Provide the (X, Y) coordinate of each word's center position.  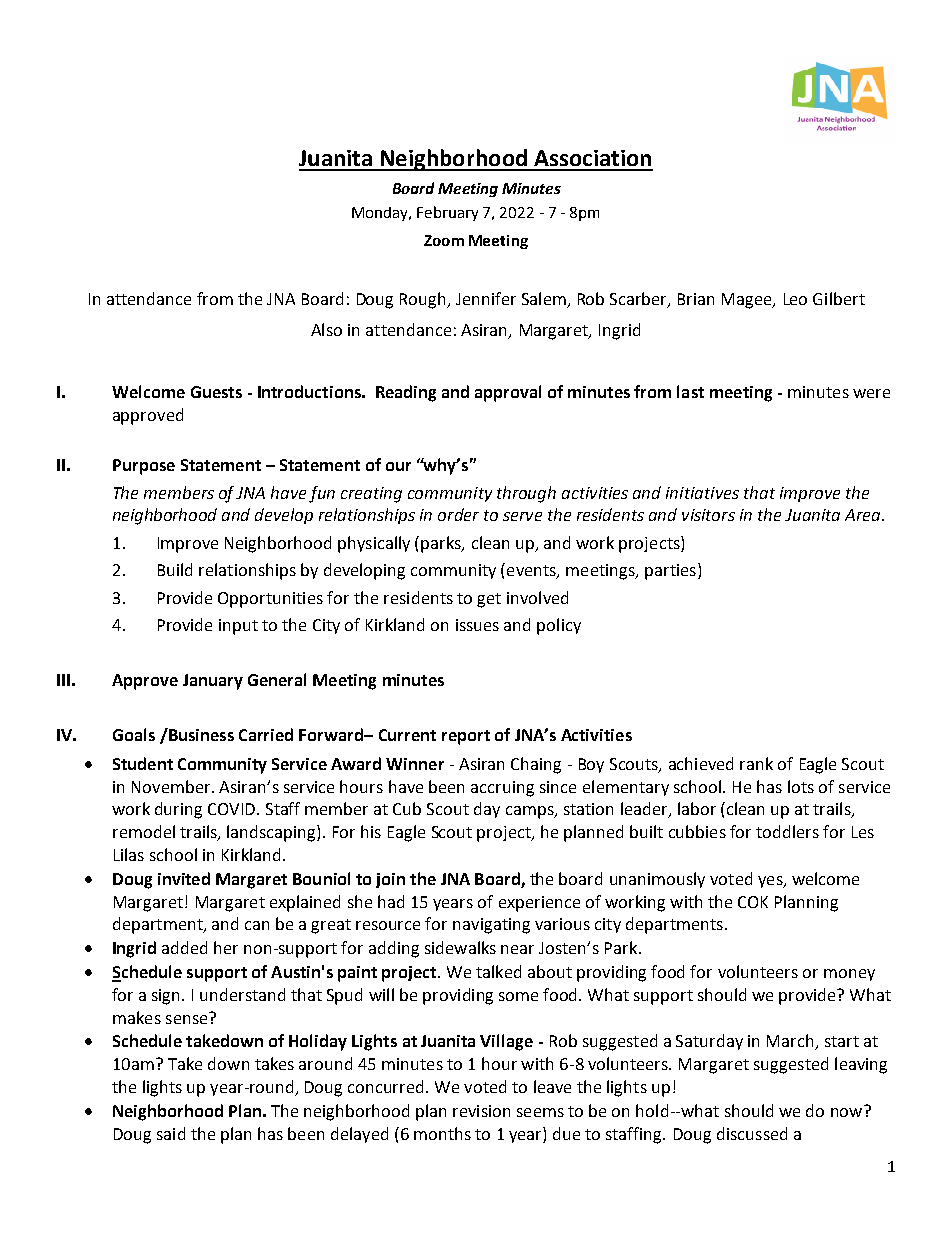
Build (175, 569)
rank (756, 763)
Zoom (444, 240)
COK (753, 902)
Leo (795, 299)
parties (670, 572)
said (171, 1133)
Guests (216, 392)
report (466, 737)
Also (326, 329)
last (690, 391)
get (489, 600)
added (184, 947)
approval (508, 393)
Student (143, 763)
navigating (491, 926)
